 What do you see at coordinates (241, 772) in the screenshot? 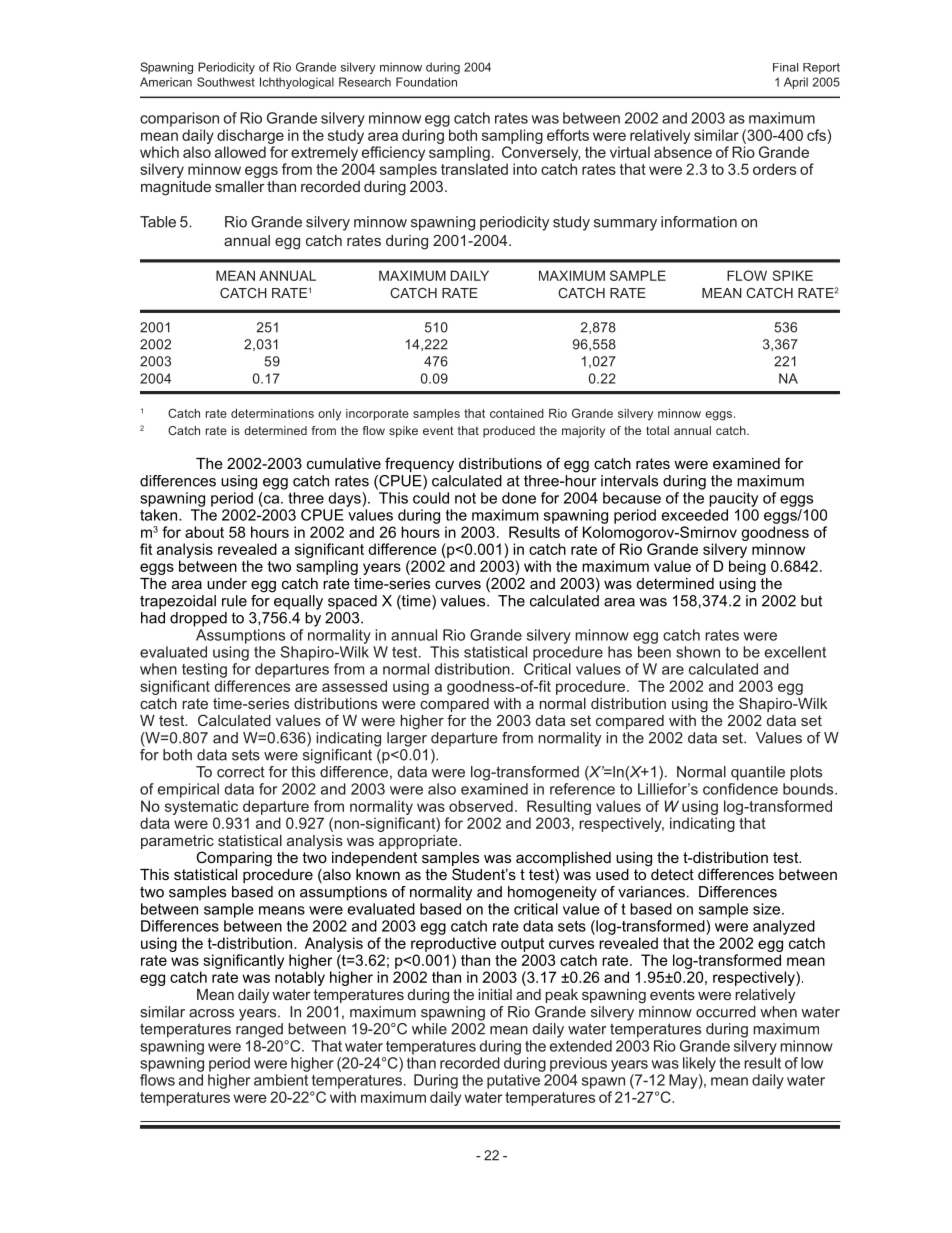
I see `correct` at bounding box center [241, 772].
